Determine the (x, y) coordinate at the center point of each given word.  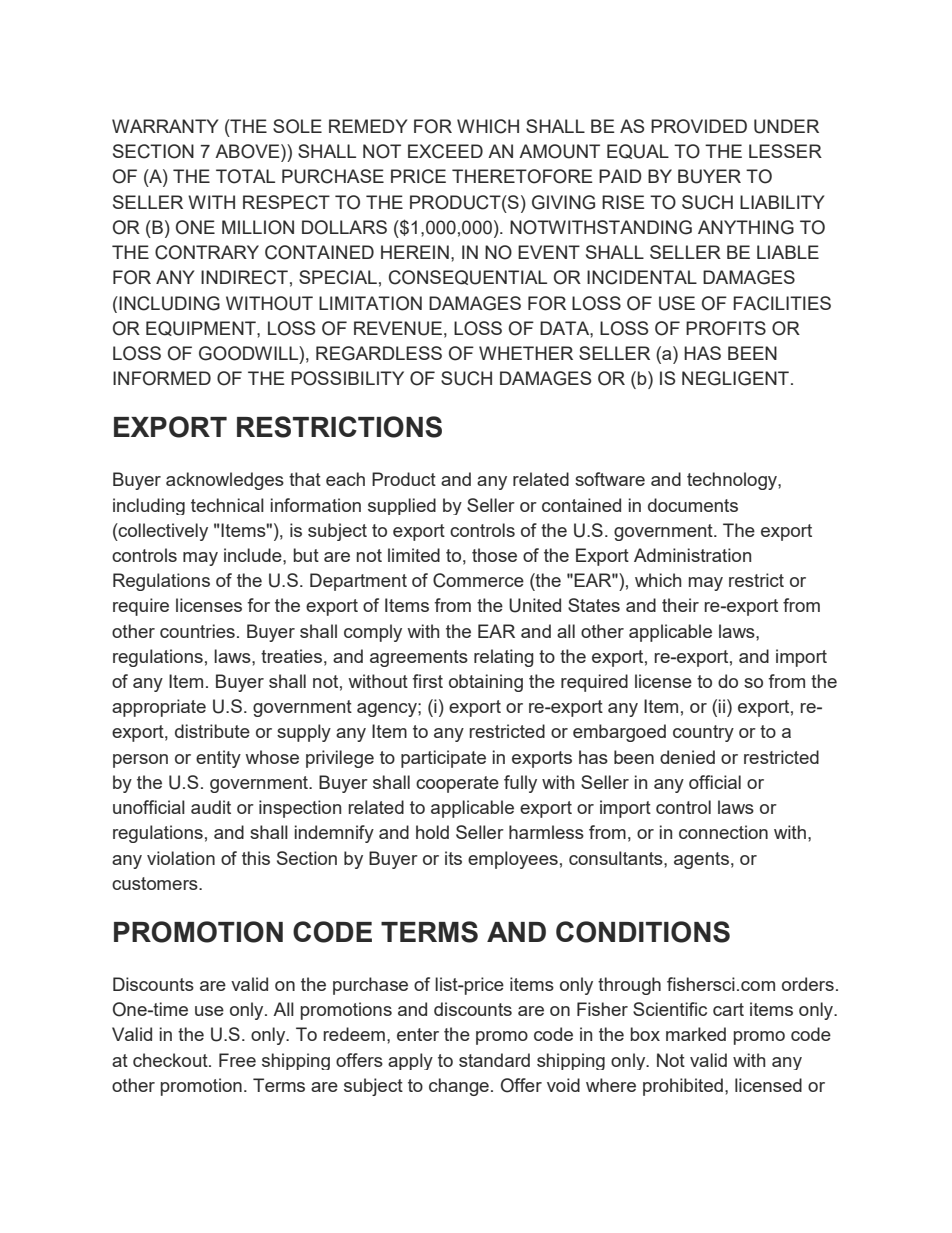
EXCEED (445, 151)
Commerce (478, 580)
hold (432, 832)
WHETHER (526, 353)
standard (494, 1060)
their (680, 605)
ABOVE (248, 151)
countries (197, 631)
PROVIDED (699, 126)
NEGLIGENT (735, 378)
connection (723, 832)
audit (211, 807)
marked (696, 1034)
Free (237, 1060)
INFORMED (162, 378)
